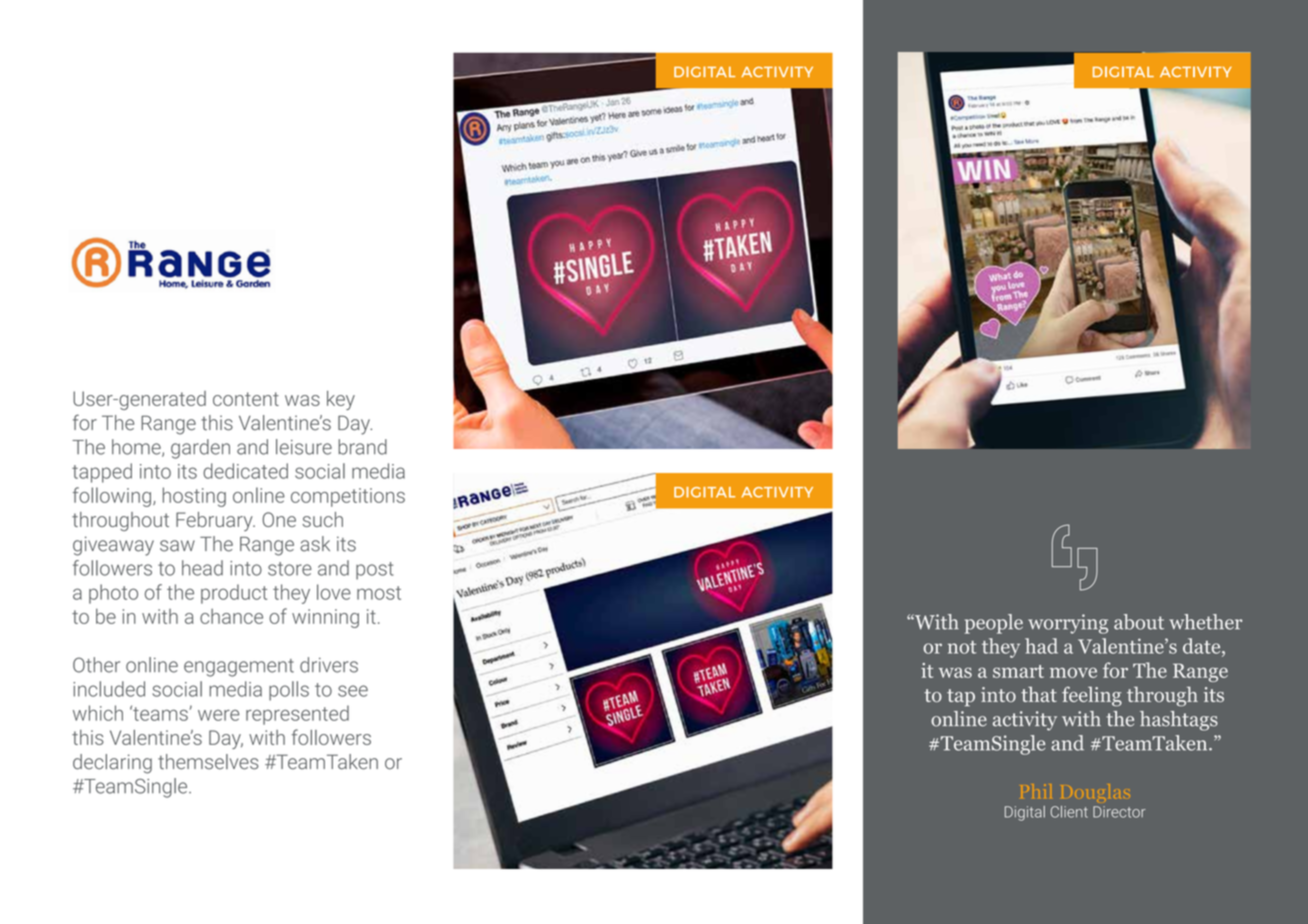 This screenshot has width=1308, height=924. I want to click on key, so click(341, 400).
